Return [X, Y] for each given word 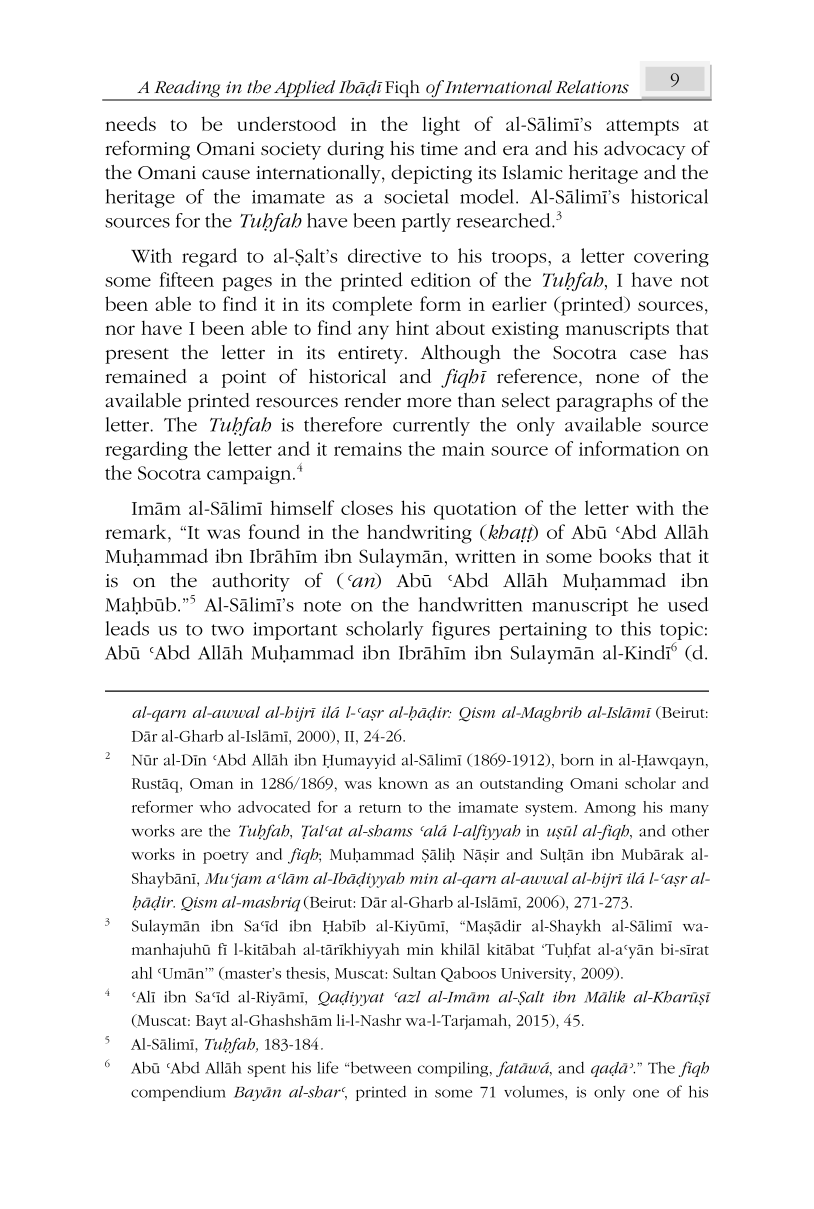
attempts [642, 128]
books [625, 555]
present [137, 356]
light [441, 126]
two [227, 630]
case [648, 354]
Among [610, 809]
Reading [187, 90]
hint [412, 327]
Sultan [414, 973]
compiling [454, 1069]
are [191, 832]
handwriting [419, 534]
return [380, 808]
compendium [178, 1093]
